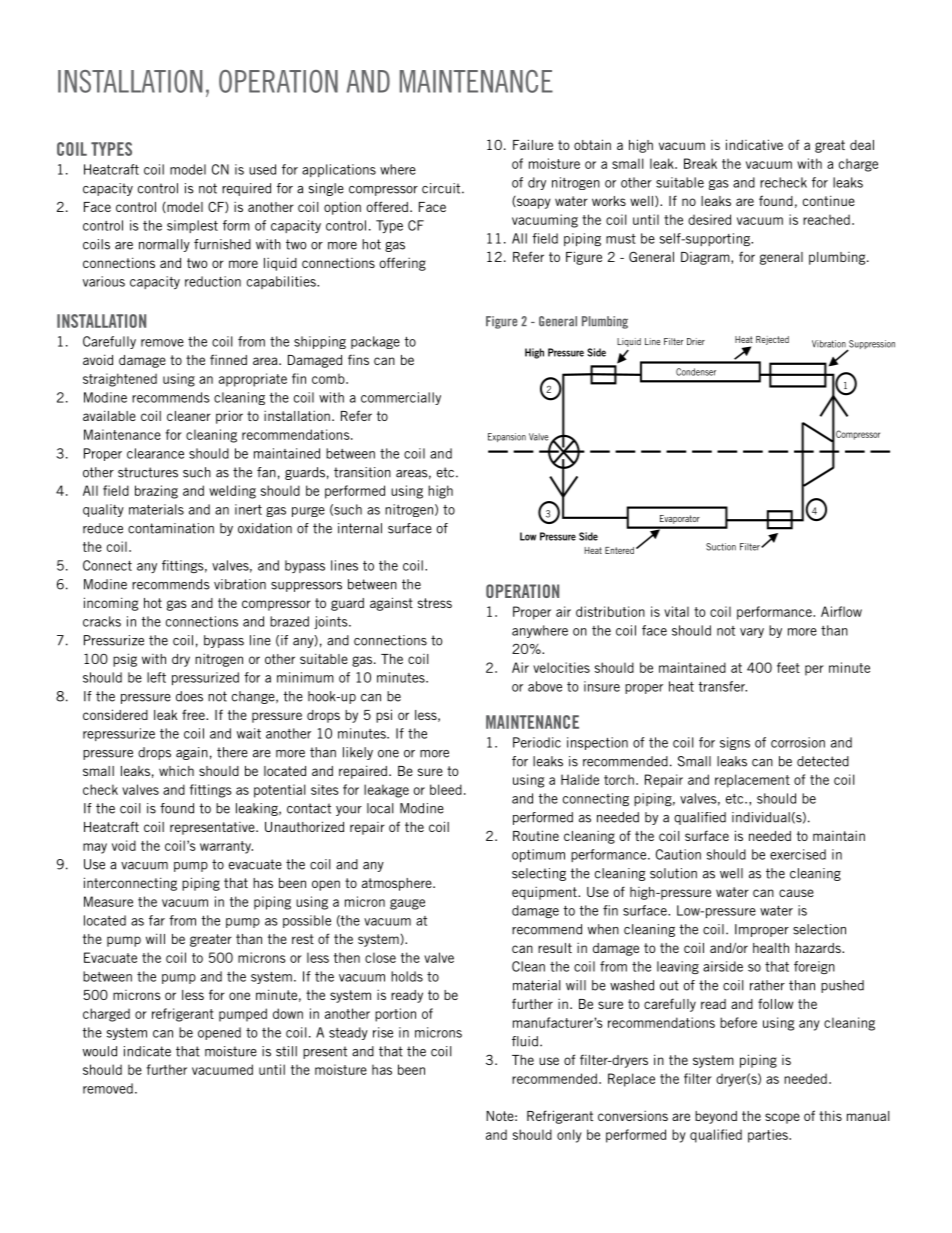 This page has width=952, height=1233. I want to click on transition, so click(362, 472).
